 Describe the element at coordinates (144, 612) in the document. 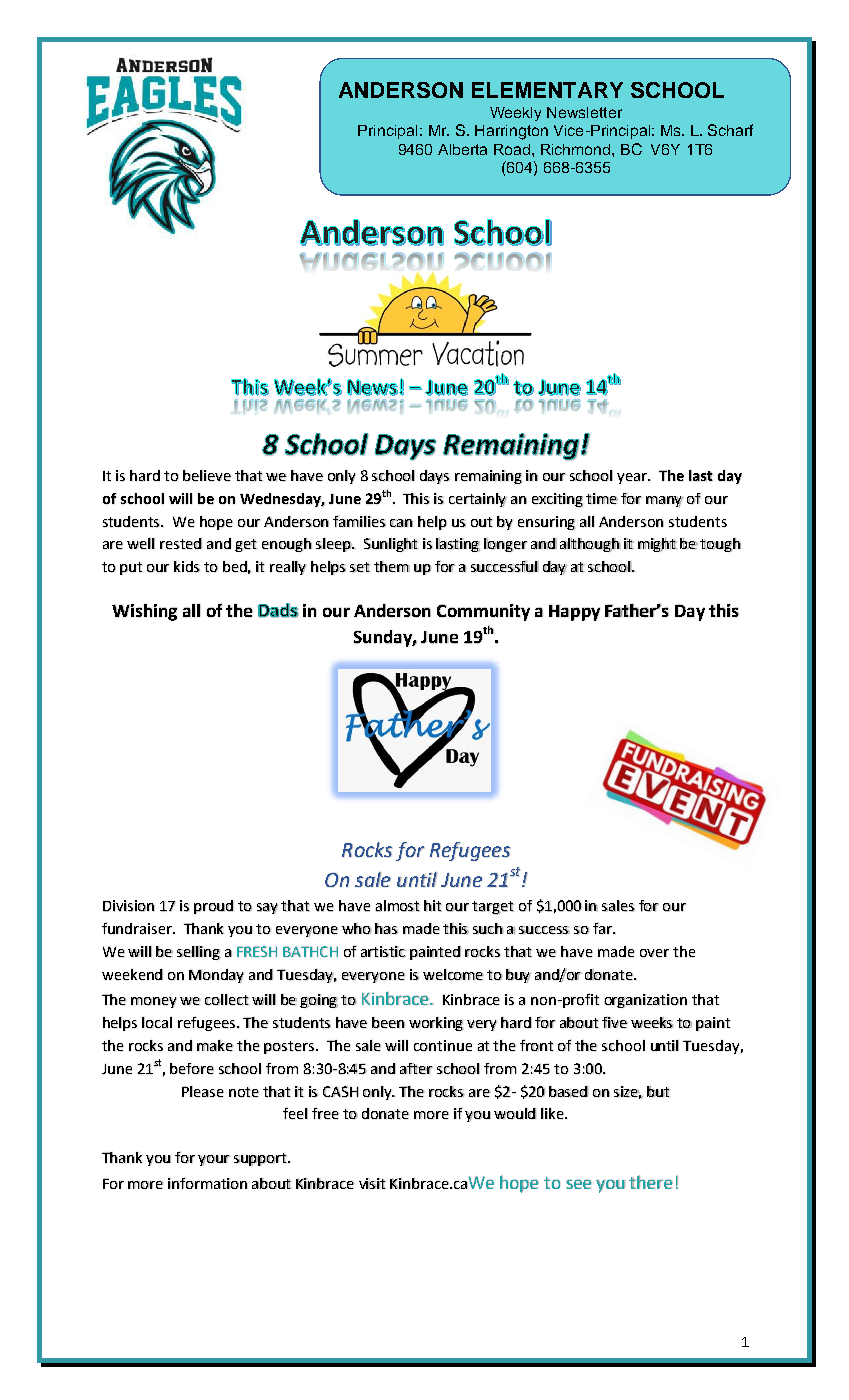

I see `Wishing` at that location.
